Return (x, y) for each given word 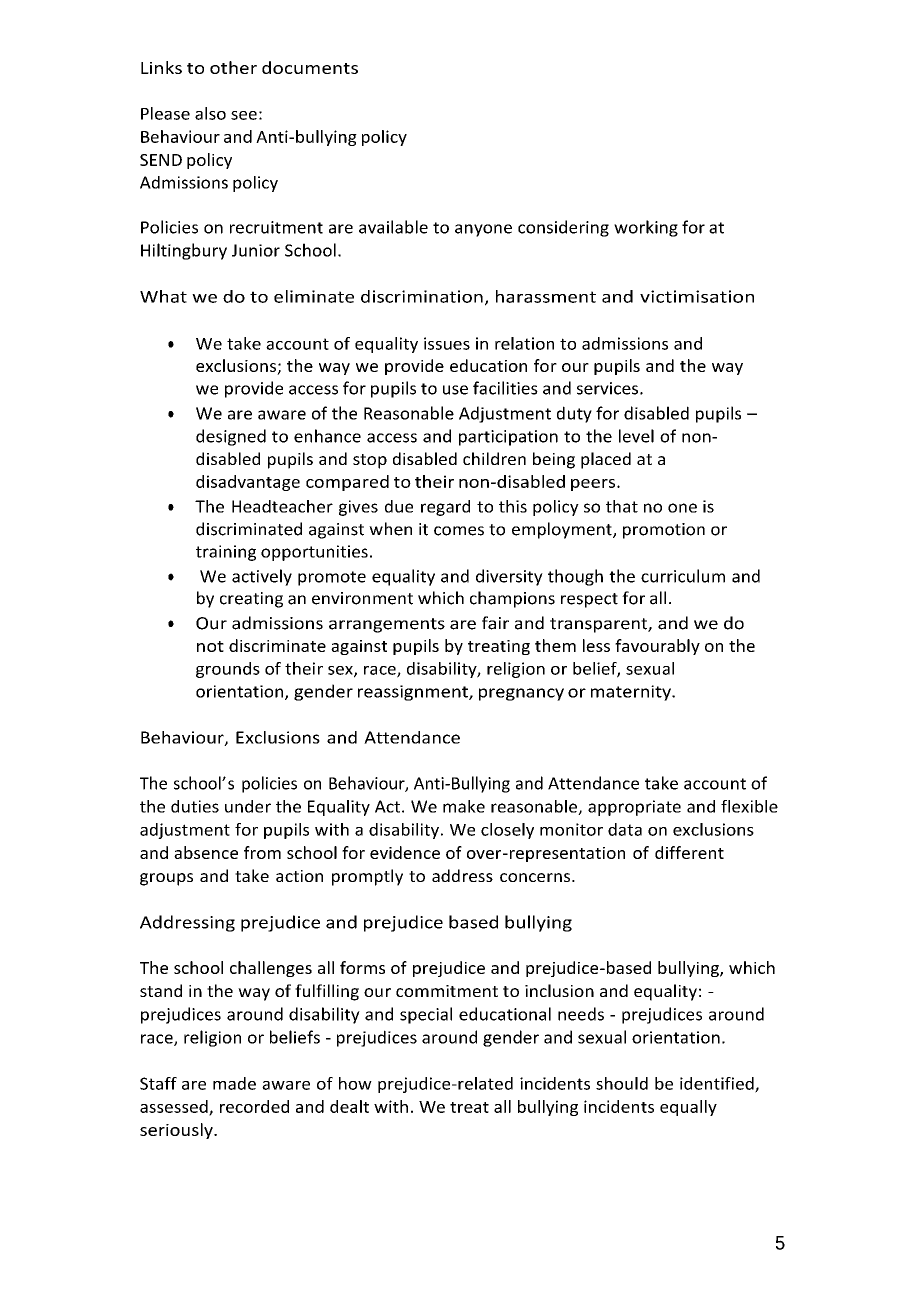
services (607, 388)
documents (310, 67)
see (244, 115)
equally (688, 1108)
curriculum (683, 576)
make (464, 806)
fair (495, 623)
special (426, 1015)
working (646, 228)
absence (206, 852)
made (234, 1083)
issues (447, 343)
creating (251, 600)
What (163, 296)
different (689, 852)
